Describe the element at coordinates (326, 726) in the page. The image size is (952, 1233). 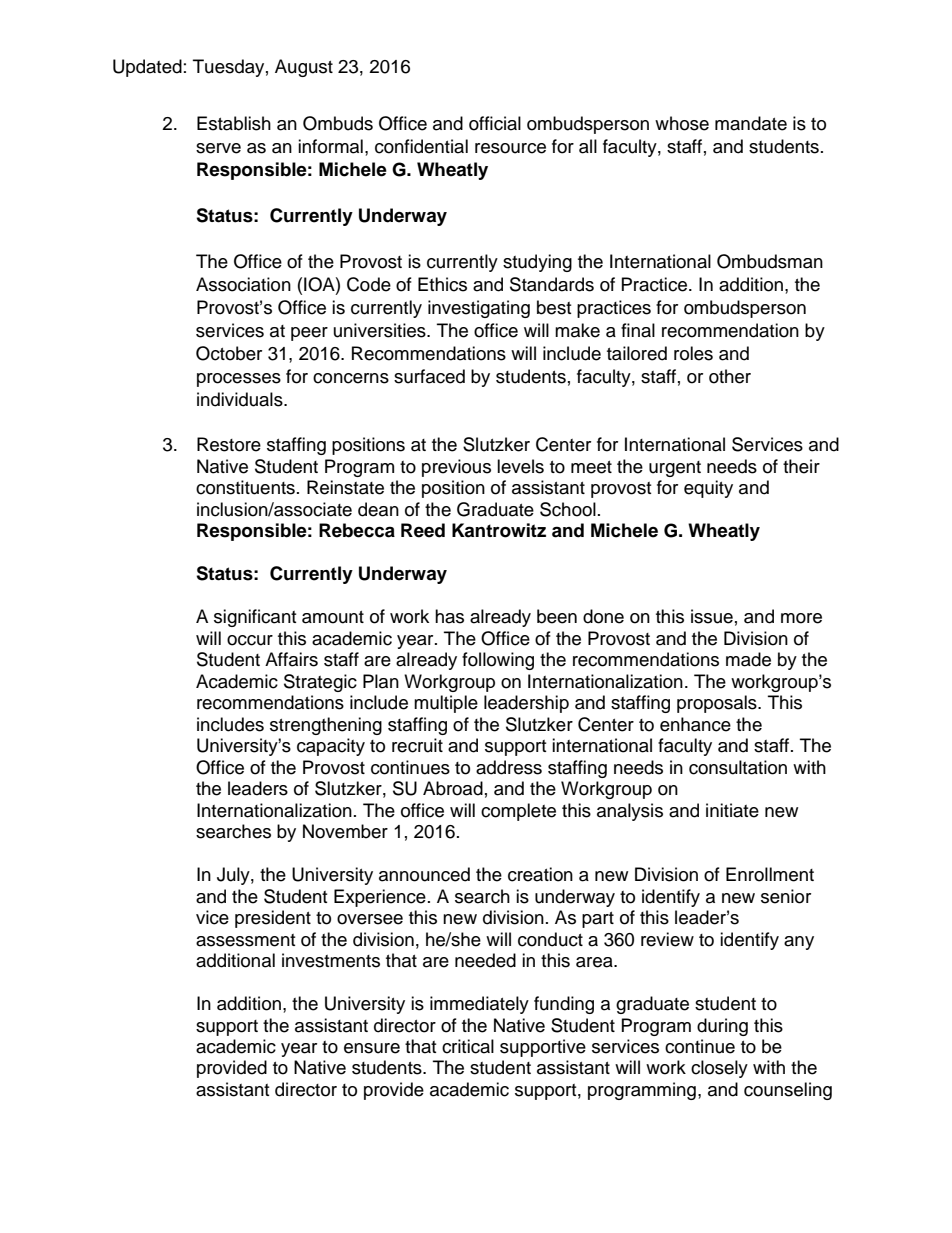
I see `strengthening` at that location.
